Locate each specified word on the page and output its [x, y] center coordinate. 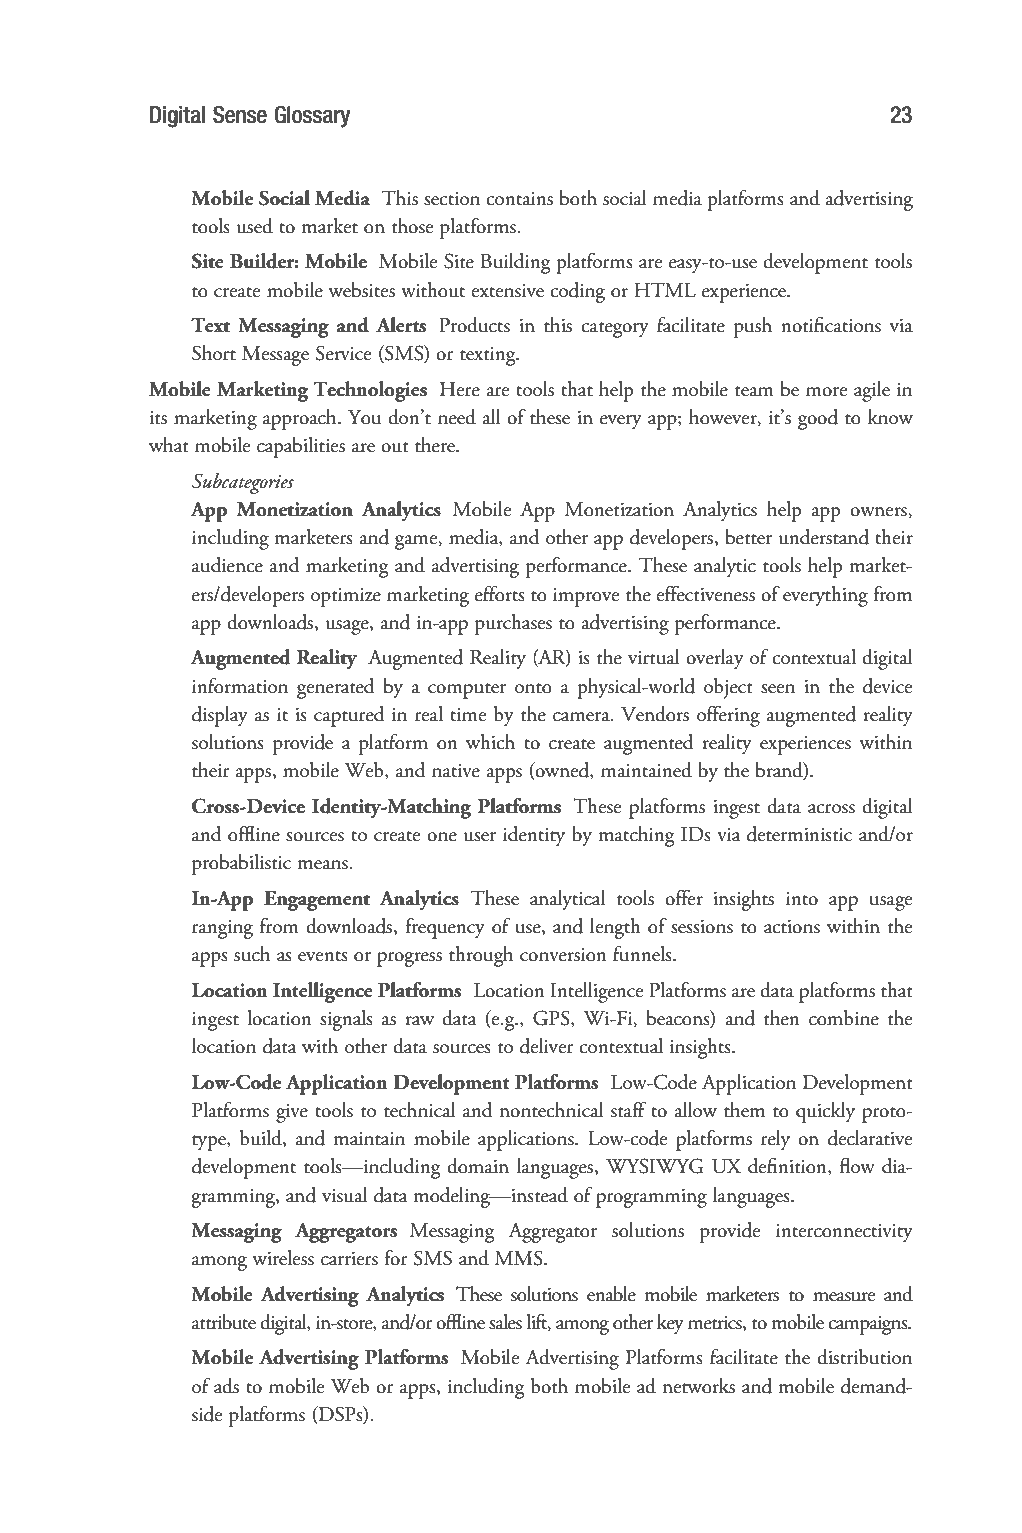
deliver [547, 1046]
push [753, 327]
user [480, 837]
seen [778, 689]
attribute [224, 1322]
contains [519, 199]
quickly [825, 1112]
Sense [240, 115]
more [826, 392]
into [802, 899]
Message [275, 356]
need [457, 417]
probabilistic [241, 864]
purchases [513, 624]
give [292, 1113]
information [240, 686]
